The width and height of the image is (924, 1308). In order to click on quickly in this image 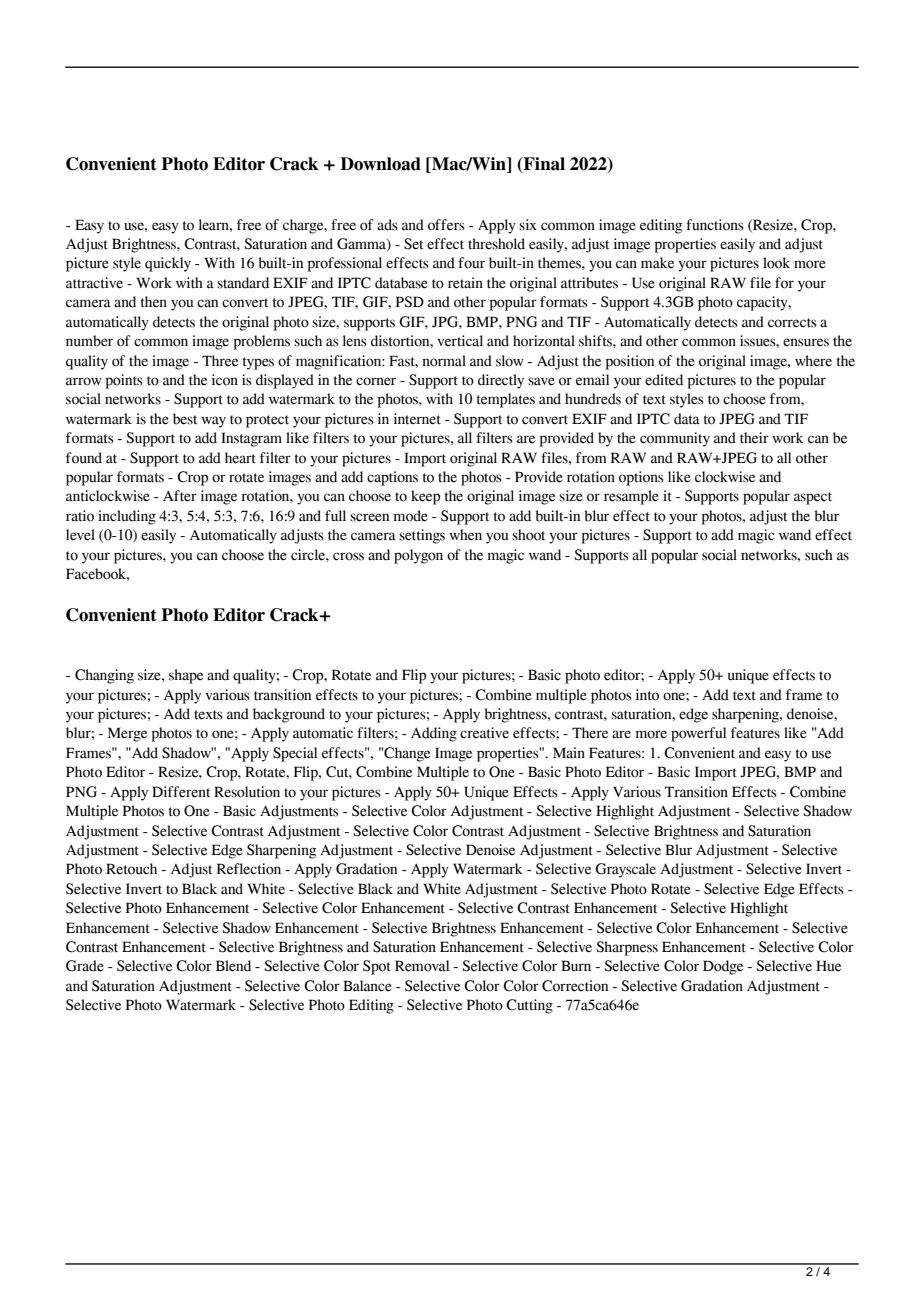, I will do `click(168, 264)`.
